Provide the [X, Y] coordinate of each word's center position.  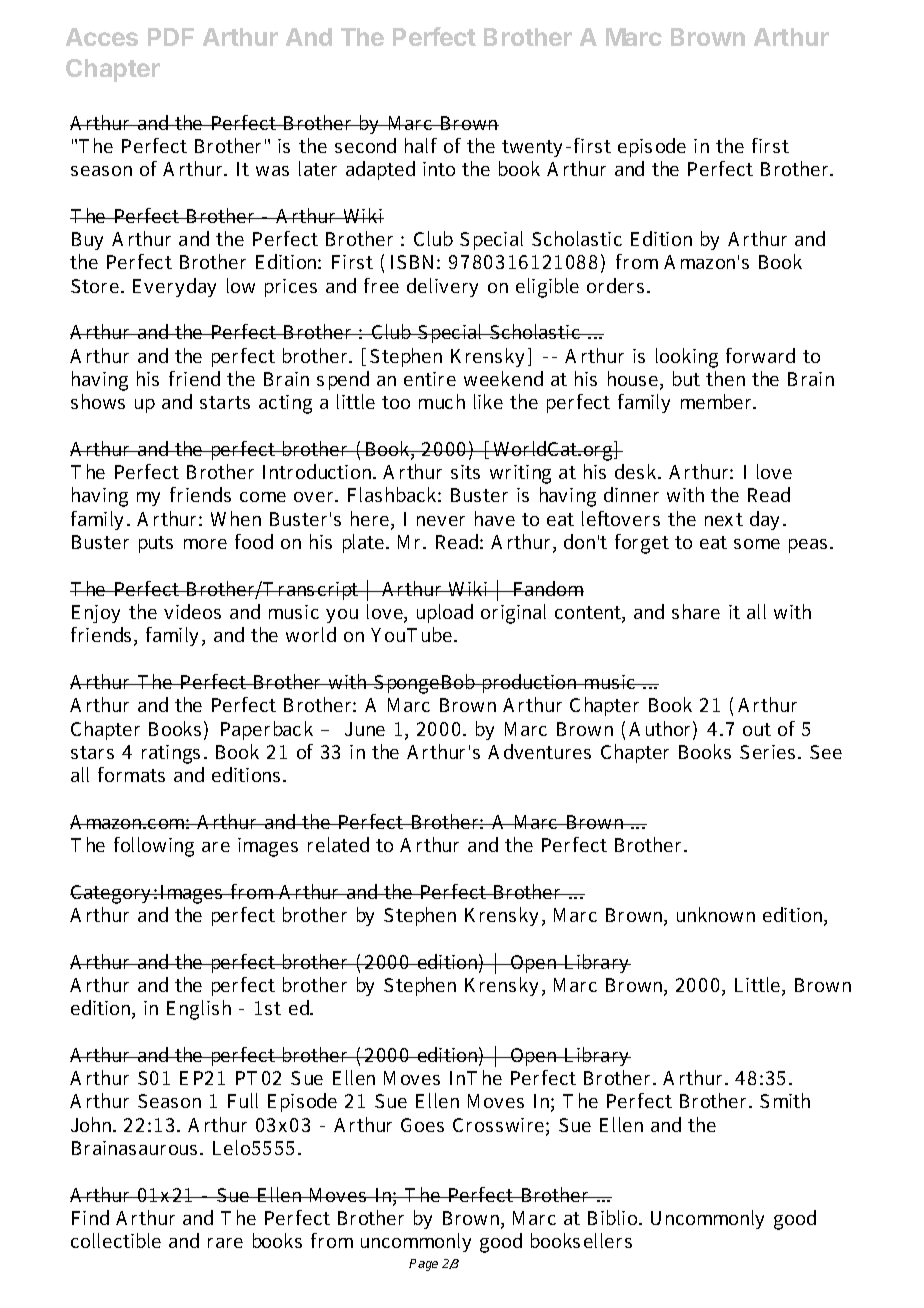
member [718, 401]
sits [465, 472]
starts [225, 402]
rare [225, 1243]
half [421, 145]
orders [615, 285]
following [154, 847]
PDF [171, 37]
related [338, 844]
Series [767, 752]
